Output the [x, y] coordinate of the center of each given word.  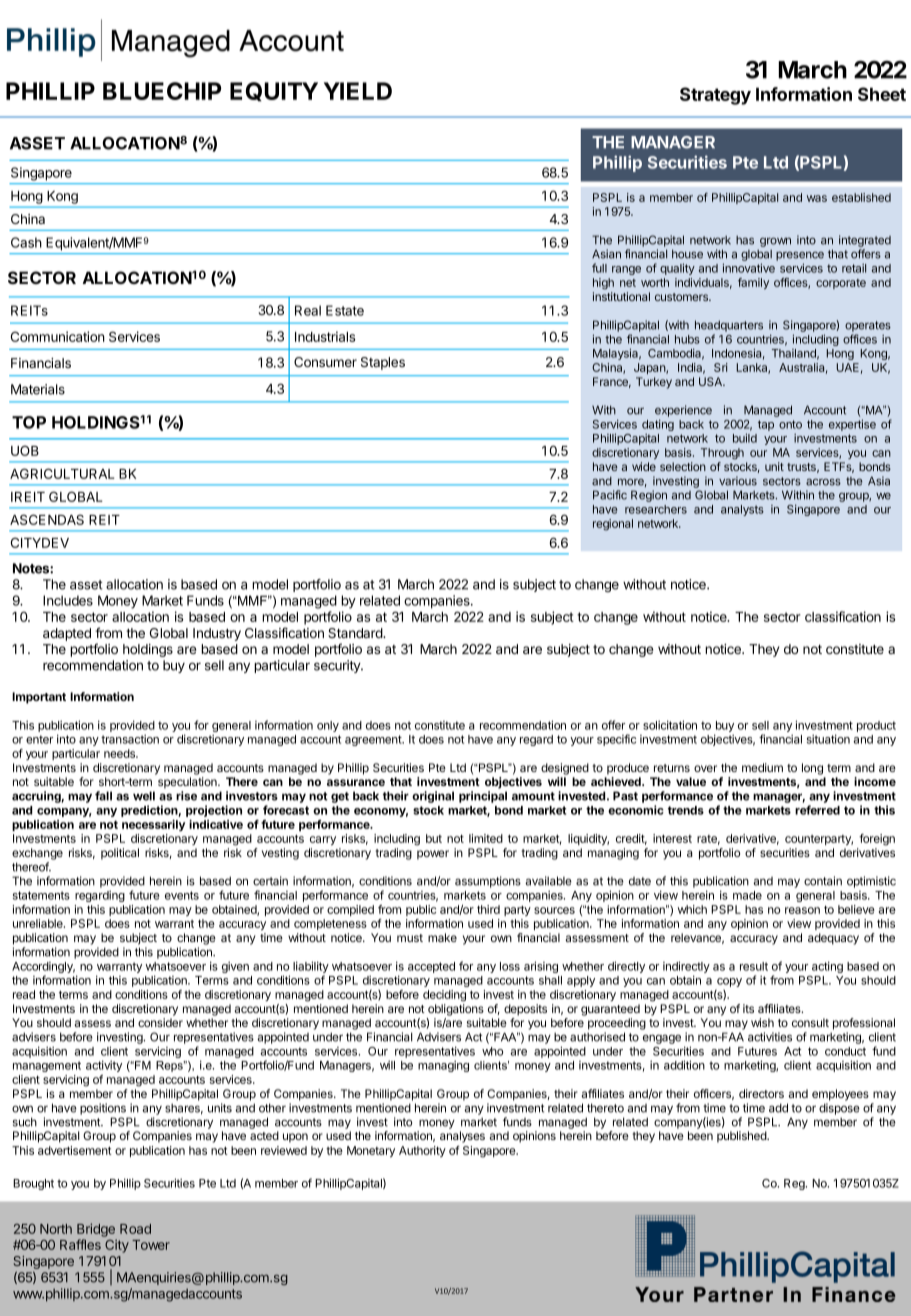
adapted [67, 634]
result [754, 966]
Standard [356, 633]
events [182, 895]
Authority [422, 1151]
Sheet [882, 94]
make [442, 937]
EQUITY [274, 91]
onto [790, 424]
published [742, 1137]
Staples [383, 363]
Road [135, 1229]
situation [828, 739]
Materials [38, 389]
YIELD [358, 91]
